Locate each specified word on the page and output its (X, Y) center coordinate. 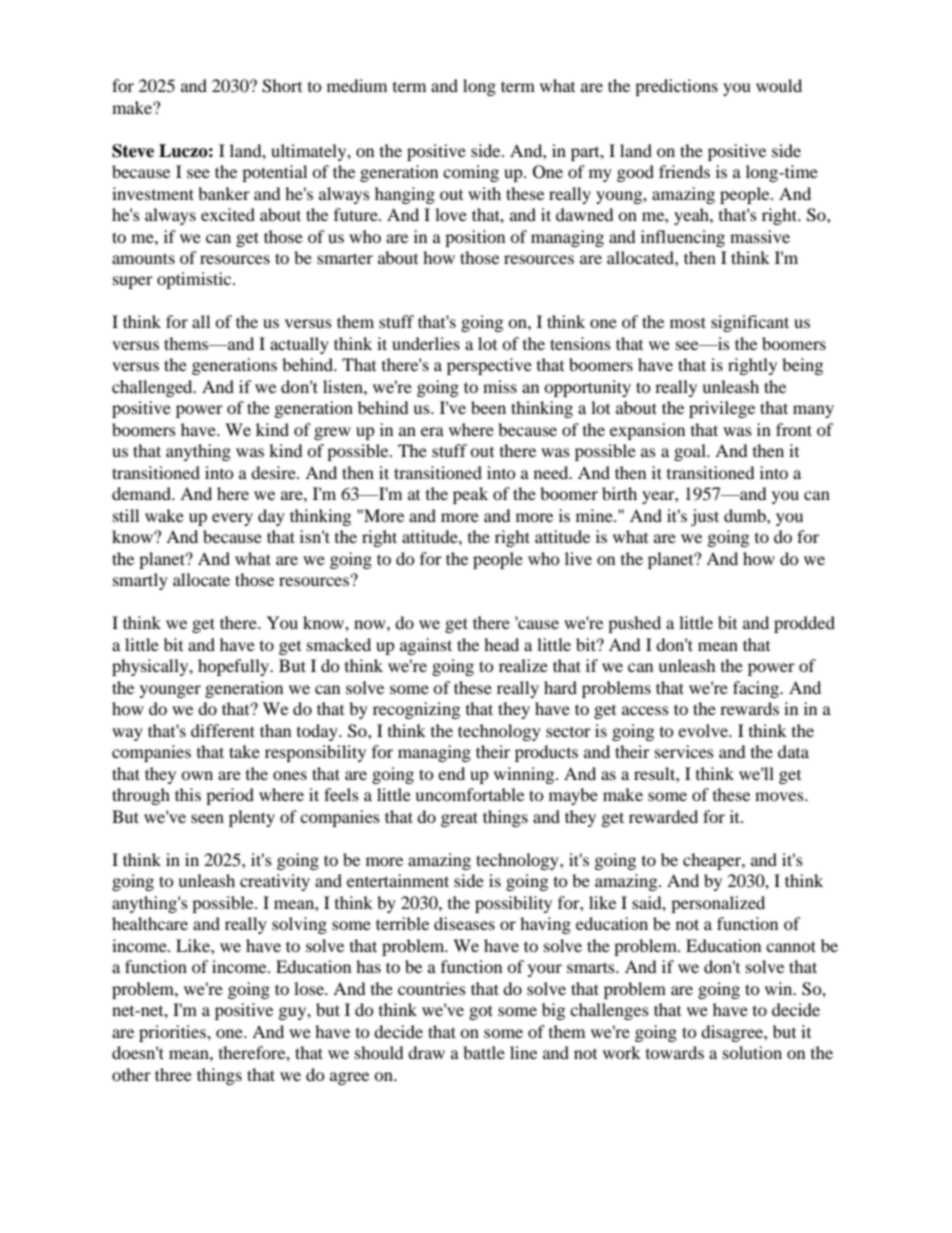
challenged (153, 388)
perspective (489, 366)
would (779, 85)
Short (282, 86)
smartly (140, 581)
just (705, 517)
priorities (173, 1033)
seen (207, 818)
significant (750, 323)
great (459, 819)
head (501, 644)
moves (780, 796)
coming (471, 173)
